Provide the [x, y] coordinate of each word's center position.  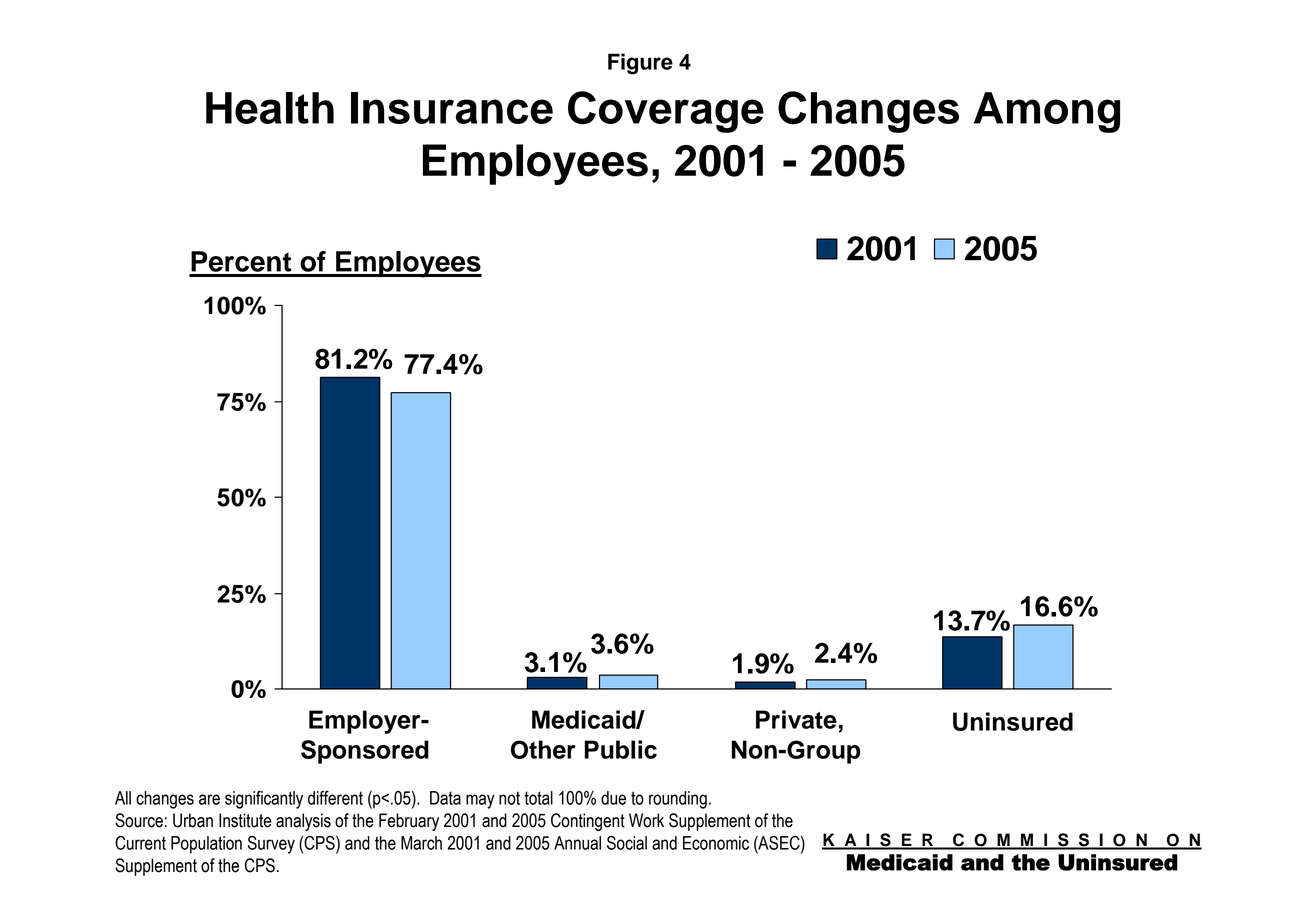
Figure [640, 64]
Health [270, 108]
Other [543, 749]
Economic [716, 843]
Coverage [666, 112]
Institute [245, 820]
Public [620, 749]
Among [1047, 112]
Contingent [588, 822]
